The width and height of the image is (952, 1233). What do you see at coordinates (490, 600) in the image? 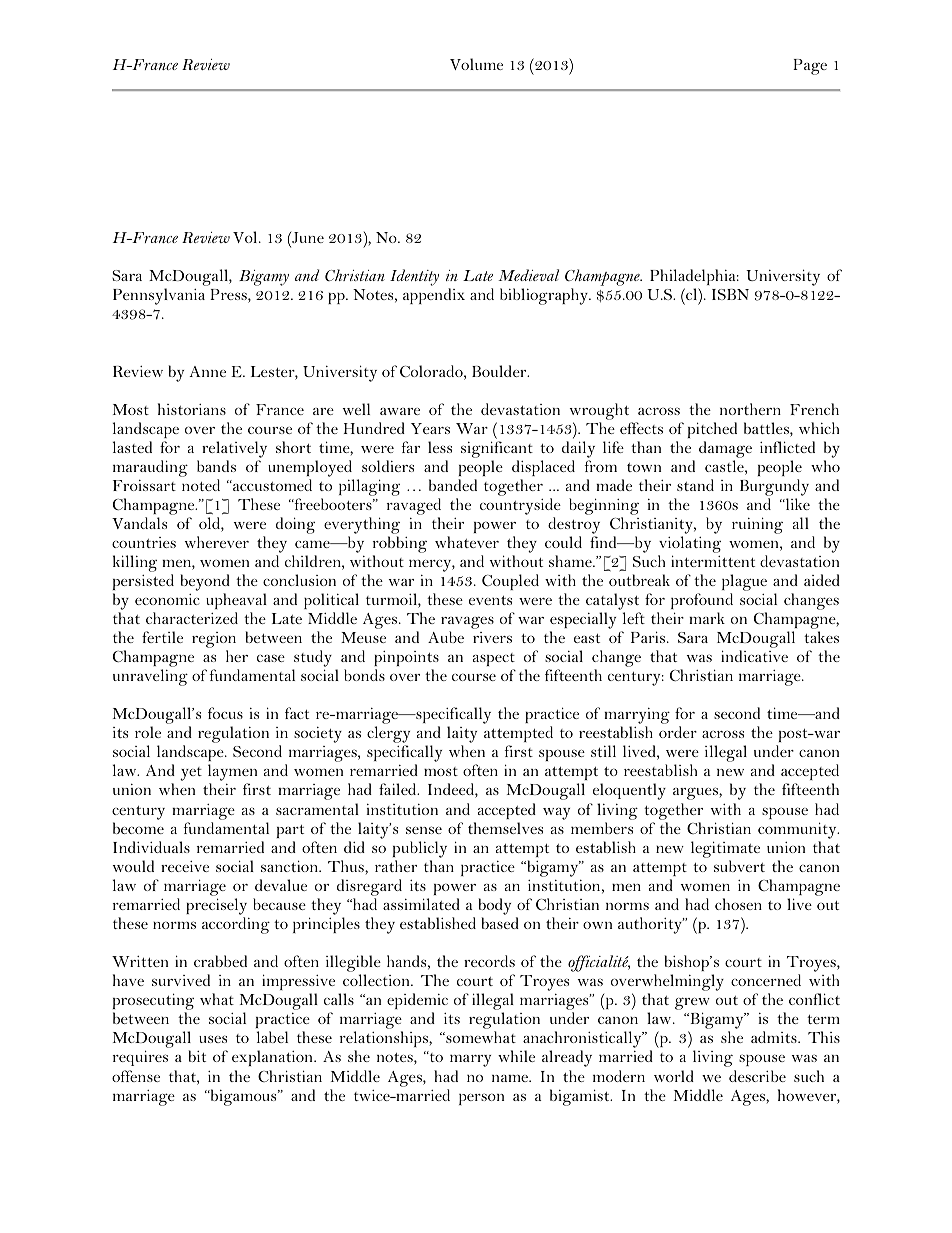
I see `events` at bounding box center [490, 600].
